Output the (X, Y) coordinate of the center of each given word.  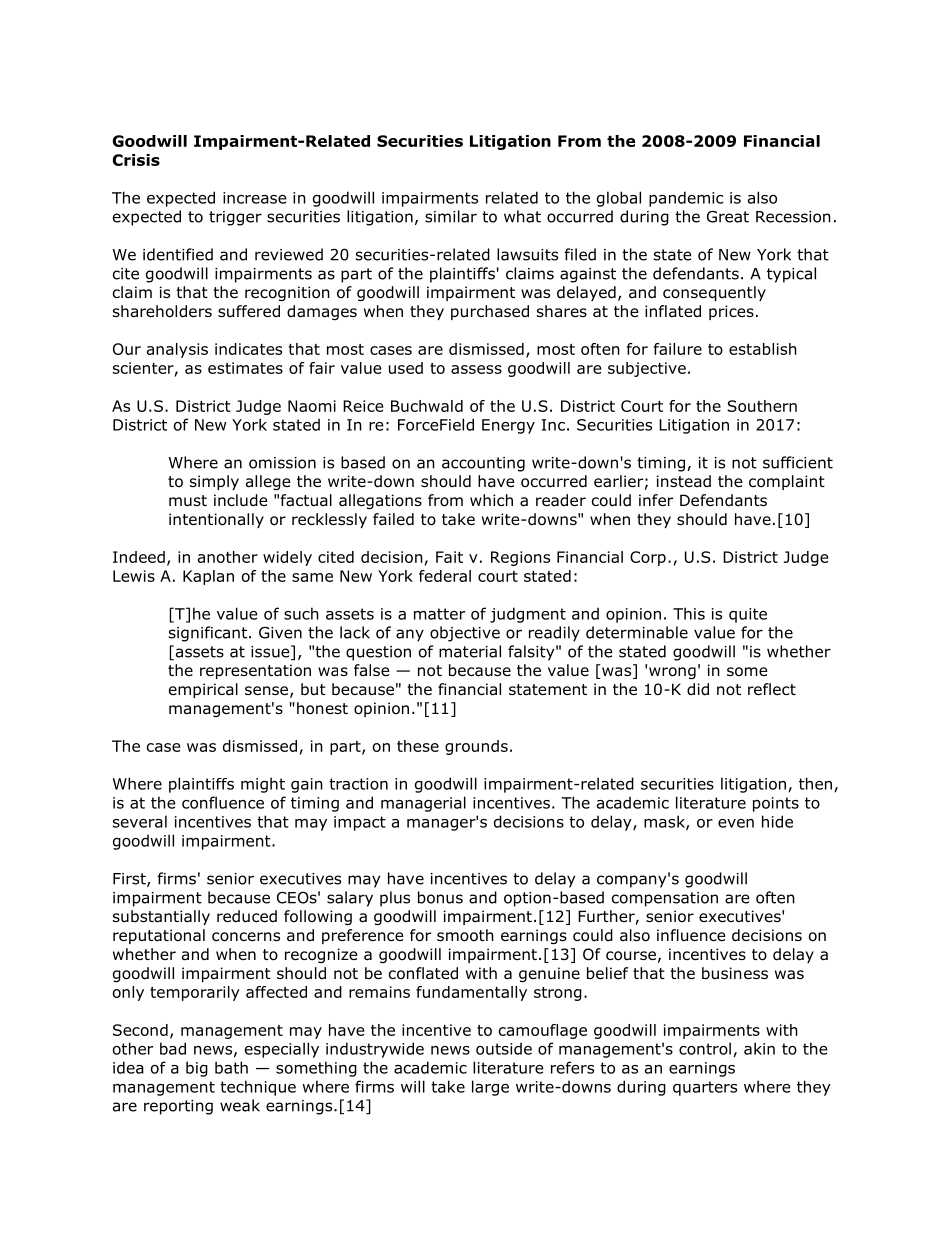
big (197, 1069)
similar (451, 216)
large (490, 1088)
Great (728, 216)
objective (465, 634)
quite (748, 615)
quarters (705, 1088)
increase (255, 198)
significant (208, 634)
